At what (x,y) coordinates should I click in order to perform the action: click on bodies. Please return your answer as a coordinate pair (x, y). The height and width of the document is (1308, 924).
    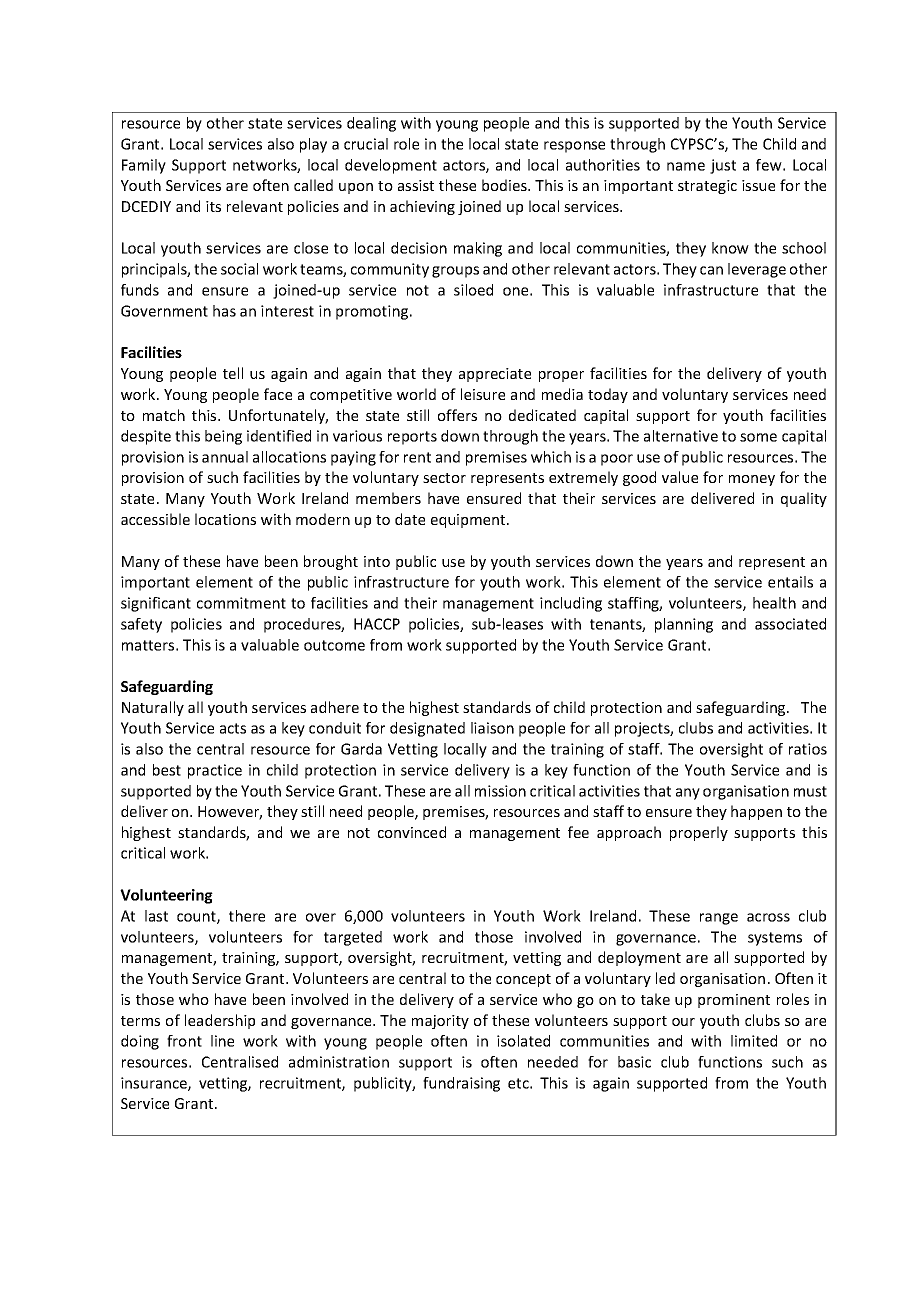
    Looking at the image, I should click on (505, 185).
